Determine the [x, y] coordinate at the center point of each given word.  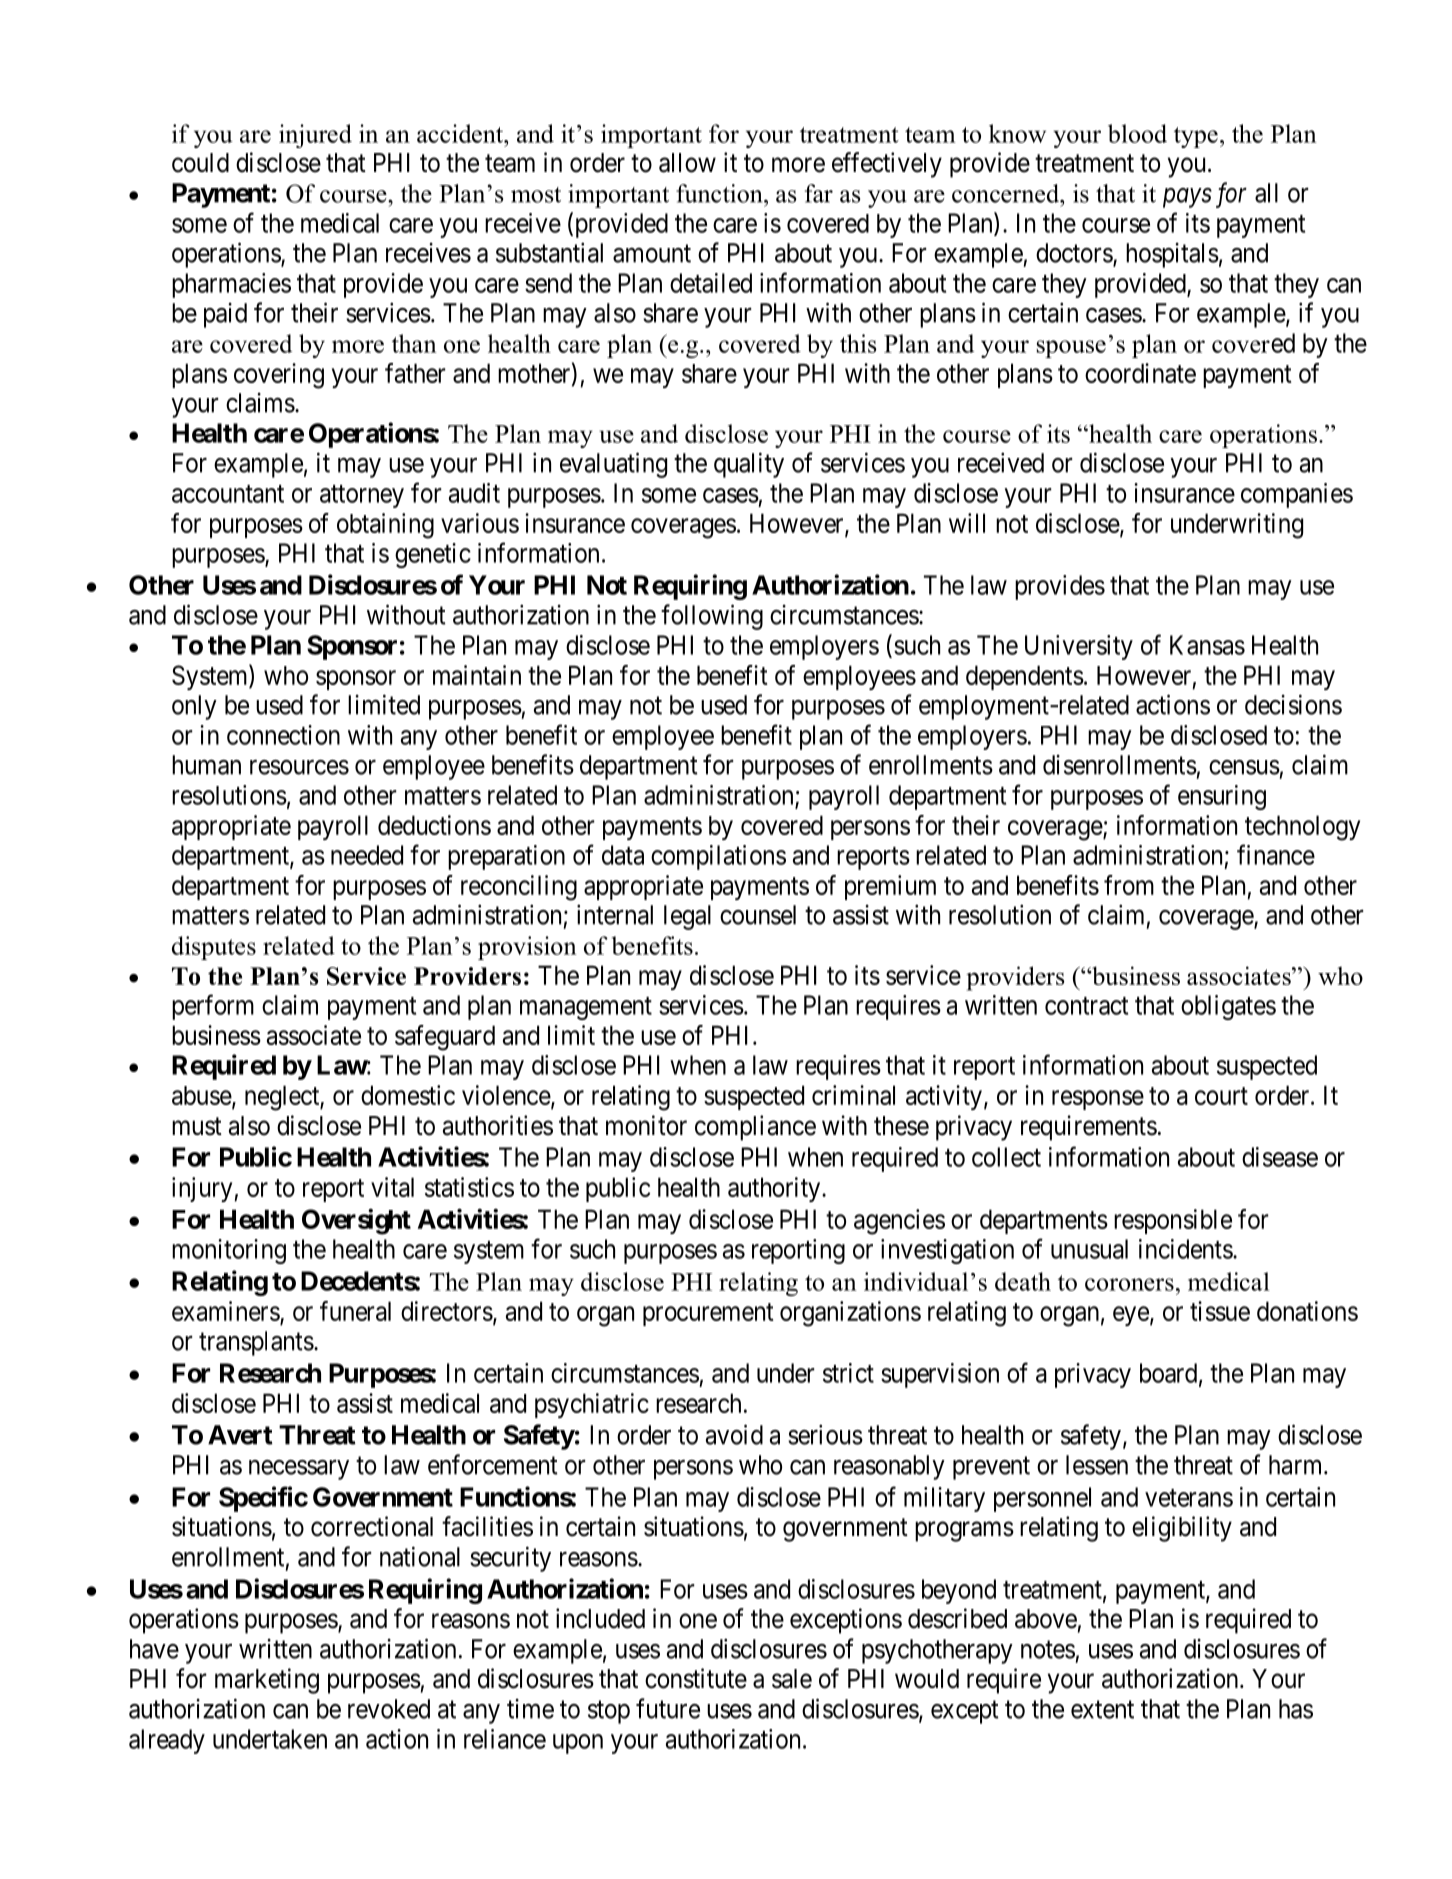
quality [749, 465]
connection [283, 735]
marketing [267, 1681]
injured [315, 136]
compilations [718, 857]
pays [1187, 198]
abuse [202, 1096]
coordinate [1140, 373]
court [1221, 1096]
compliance [755, 1128]
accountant [228, 494]
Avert [240, 1435]
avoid [734, 1434]
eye [1131, 1316]
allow [687, 163]
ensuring [1222, 797]
